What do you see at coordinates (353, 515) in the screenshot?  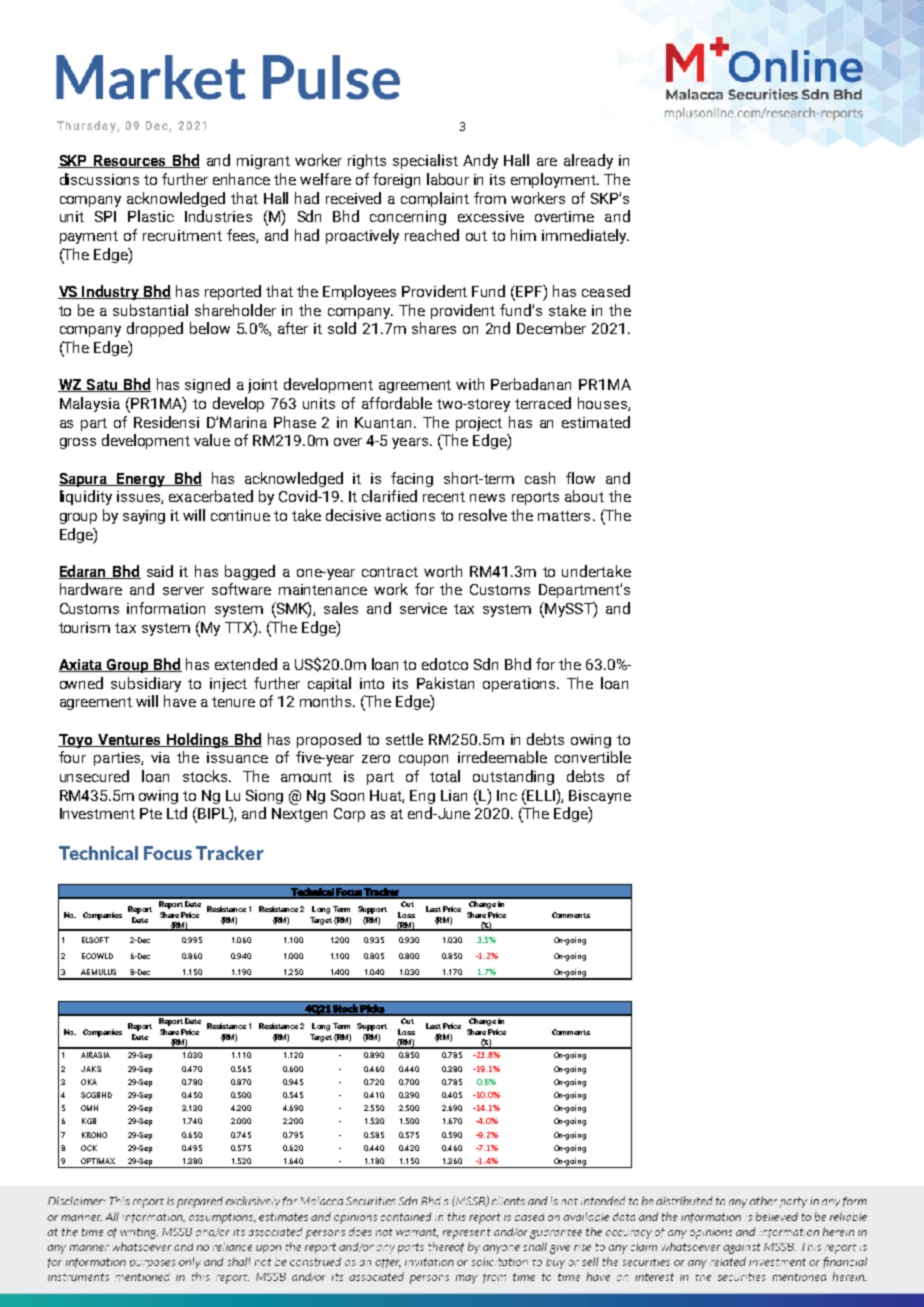 I see `decisive` at bounding box center [353, 515].
